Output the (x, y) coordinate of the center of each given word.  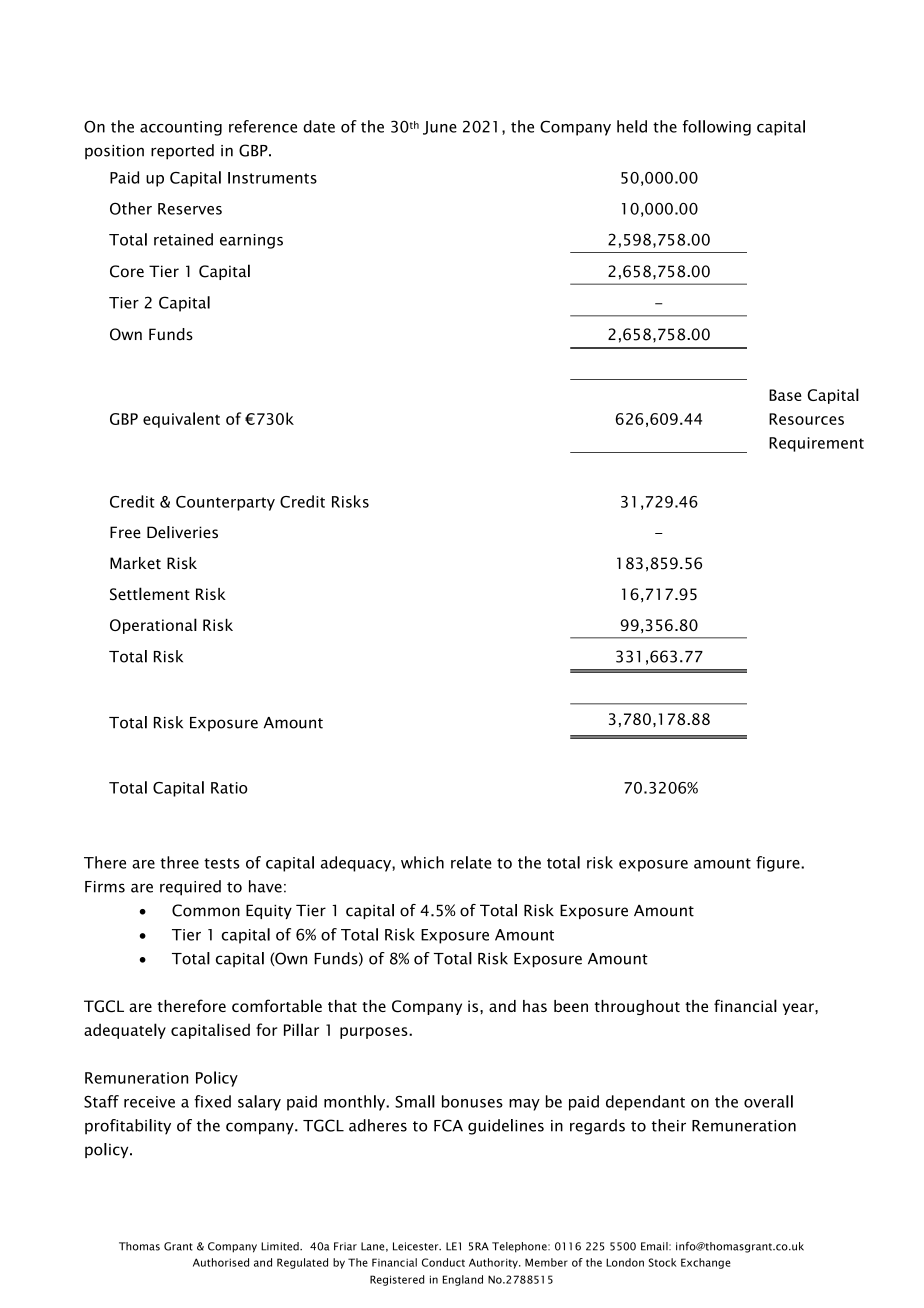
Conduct (443, 1262)
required (190, 888)
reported (182, 152)
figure (779, 864)
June (440, 128)
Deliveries (182, 532)
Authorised (221, 1262)
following (717, 128)
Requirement (816, 444)
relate (471, 862)
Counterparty (225, 503)
